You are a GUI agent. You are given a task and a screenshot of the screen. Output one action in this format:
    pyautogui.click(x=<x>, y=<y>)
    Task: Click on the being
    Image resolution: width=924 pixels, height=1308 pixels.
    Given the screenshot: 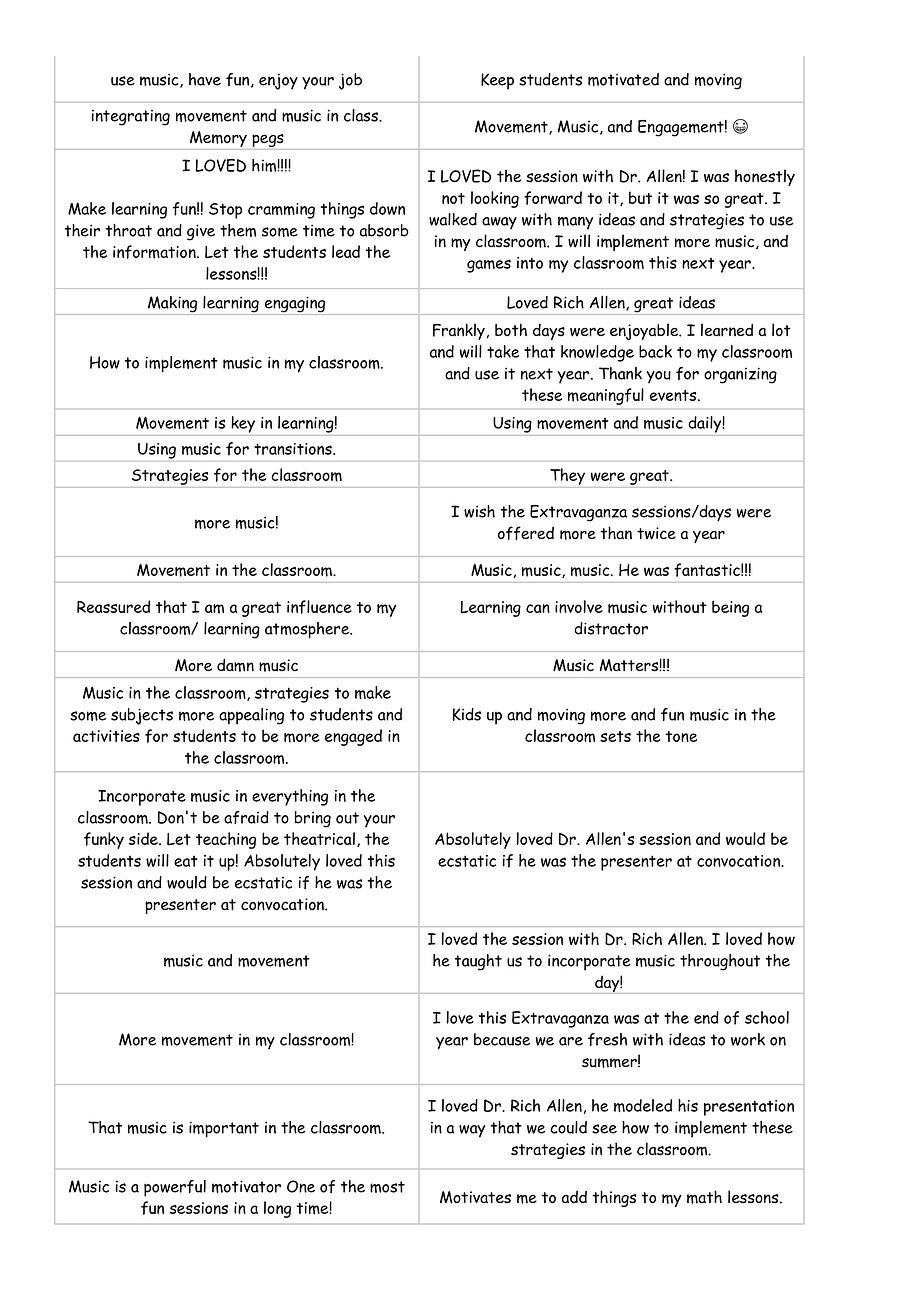 What is the action you would take?
    pyautogui.click(x=730, y=608)
